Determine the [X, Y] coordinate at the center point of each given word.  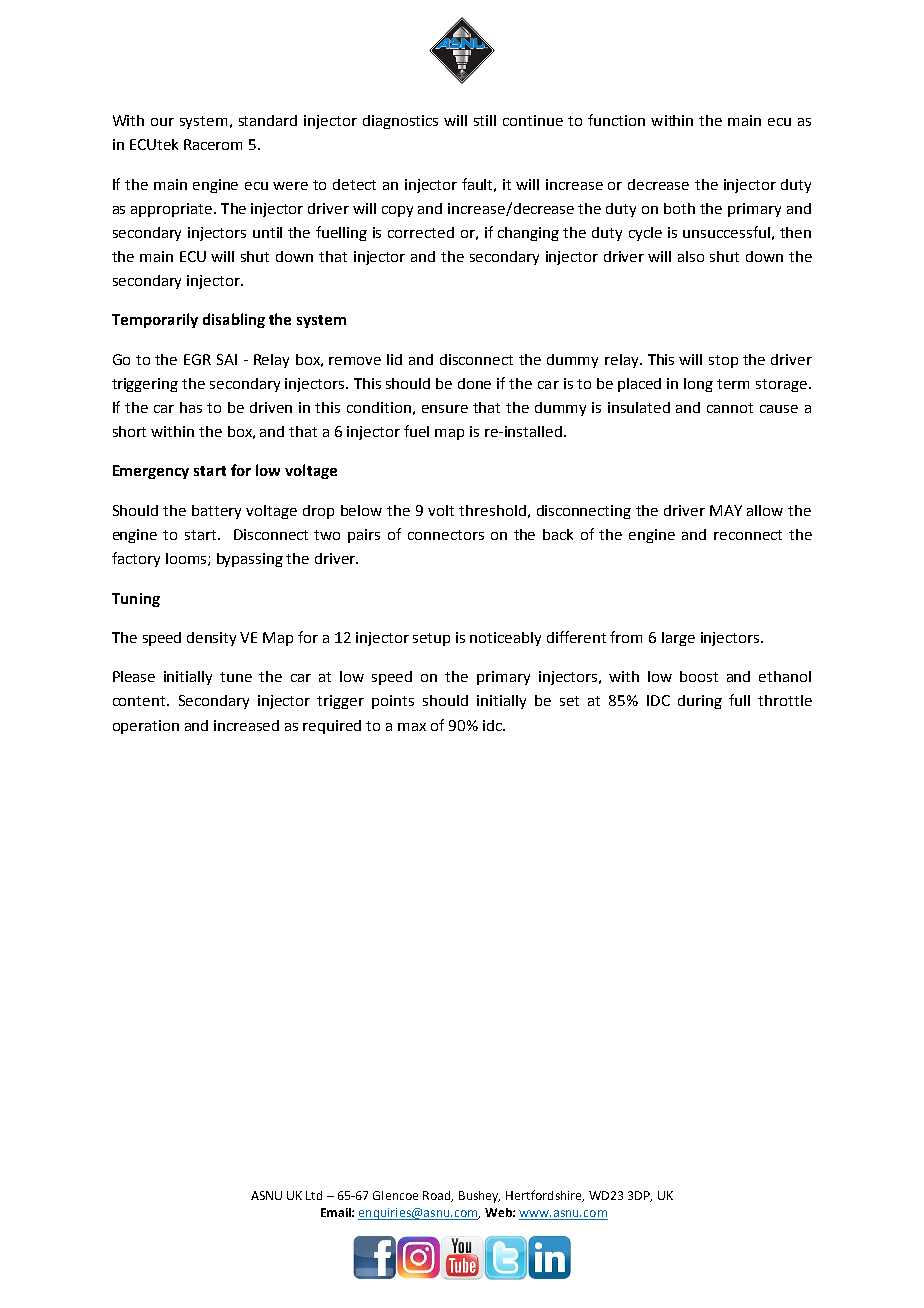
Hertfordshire [545, 1196]
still [485, 120]
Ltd [314, 1195]
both [679, 208]
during [700, 702]
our [162, 122]
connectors [446, 535]
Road [438, 1196]
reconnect [748, 535]
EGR [197, 359]
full [739, 700]
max [412, 727]
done [474, 383]
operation [146, 727]
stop [723, 361]
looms [187, 559]
